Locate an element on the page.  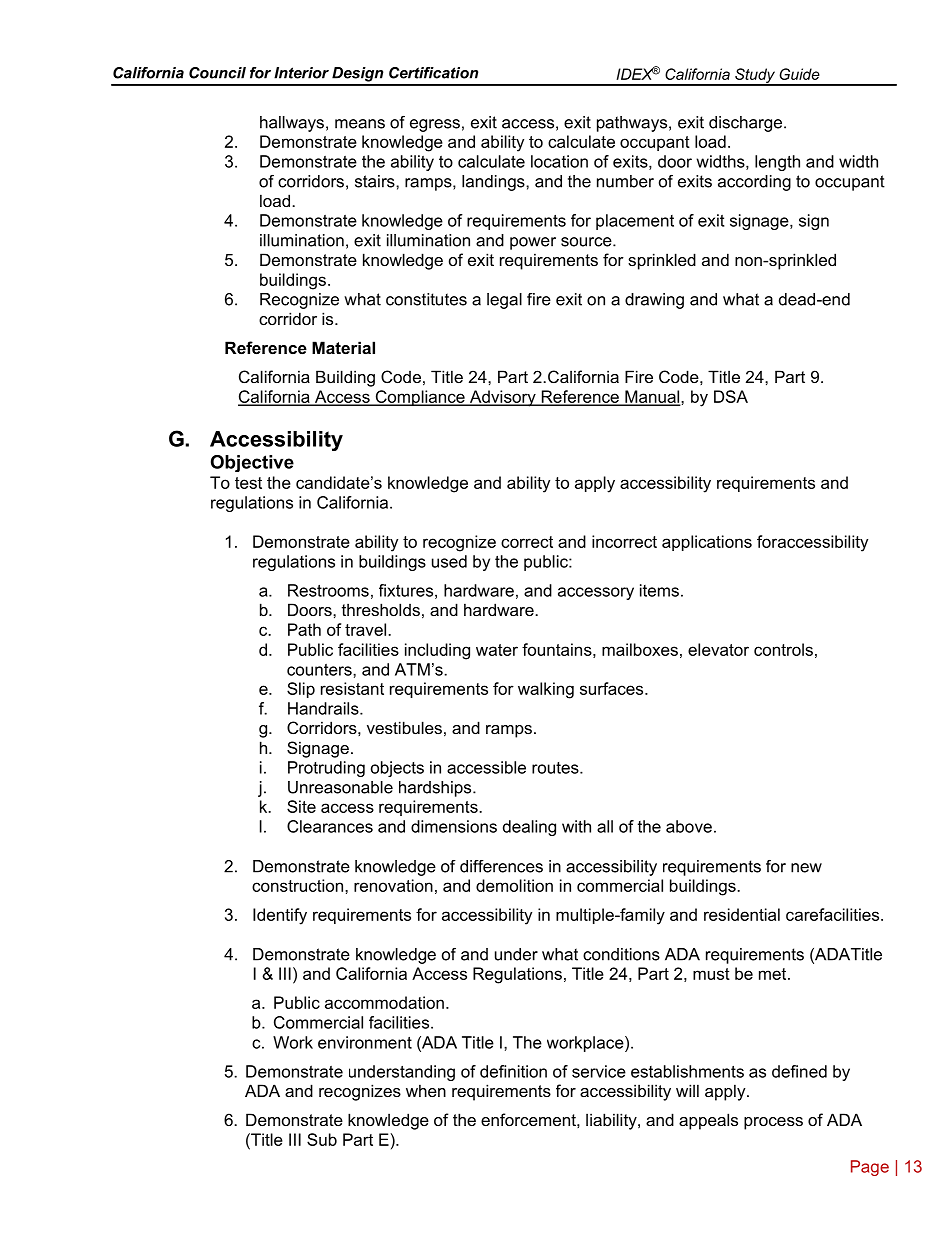
construction is located at coordinates (299, 885).
